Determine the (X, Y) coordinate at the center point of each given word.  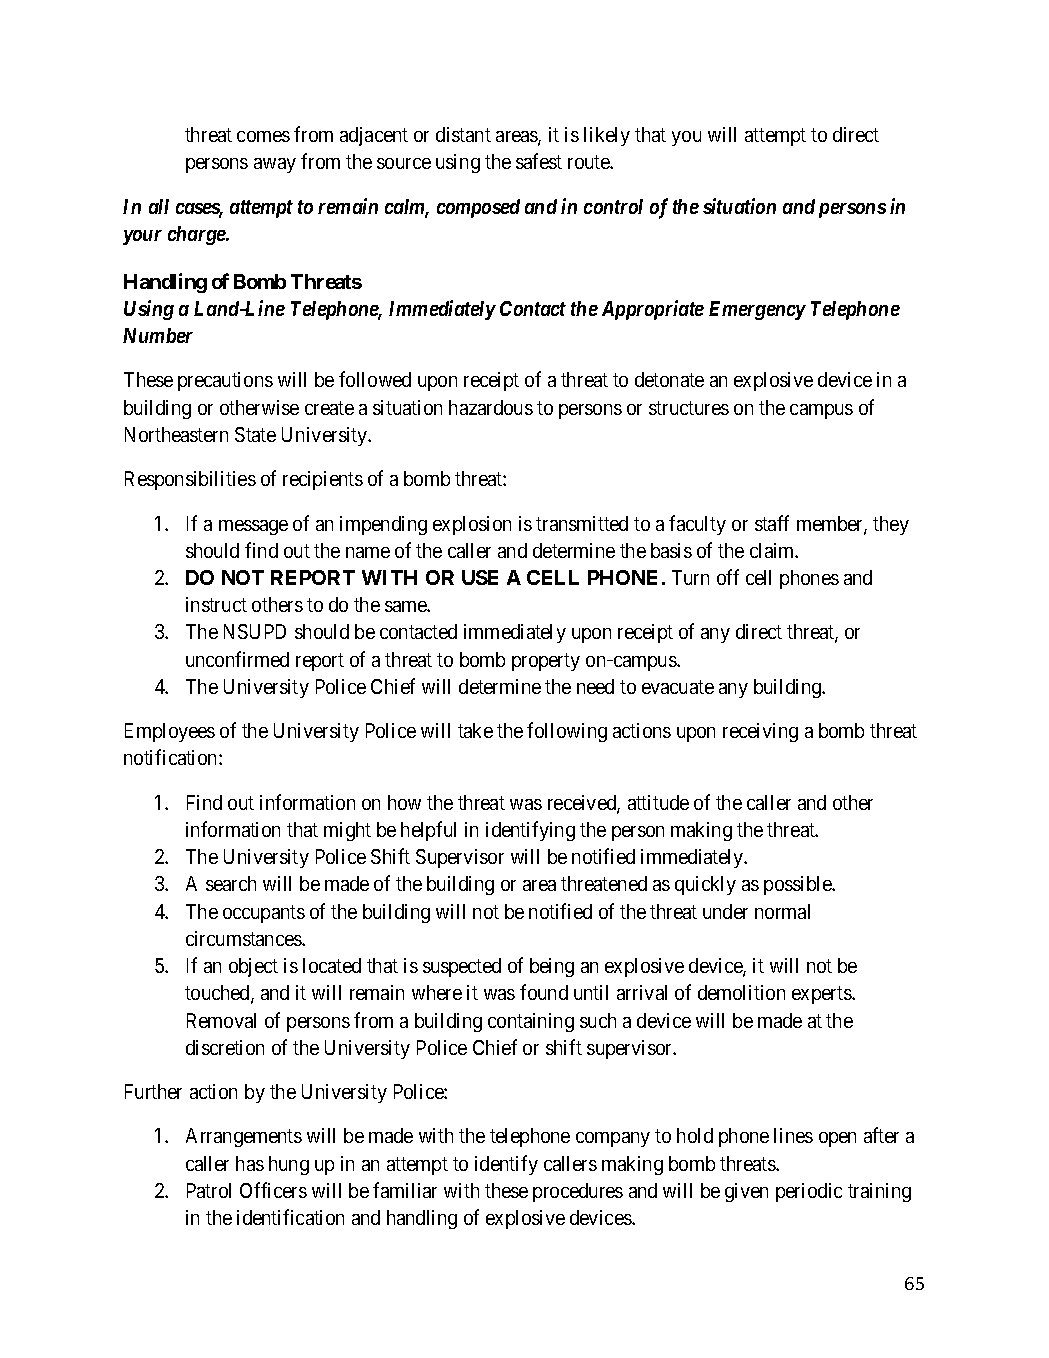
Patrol (209, 1190)
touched (218, 994)
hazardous (491, 407)
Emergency (757, 310)
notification (172, 757)
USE (480, 577)
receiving (760, 732)
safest (539, 161)
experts (822, 995)
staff (772, 523)
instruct (216, 604)
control (613, 206)
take (475, 730)
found (544, 992)
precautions (225, 381)
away (275, 165)
